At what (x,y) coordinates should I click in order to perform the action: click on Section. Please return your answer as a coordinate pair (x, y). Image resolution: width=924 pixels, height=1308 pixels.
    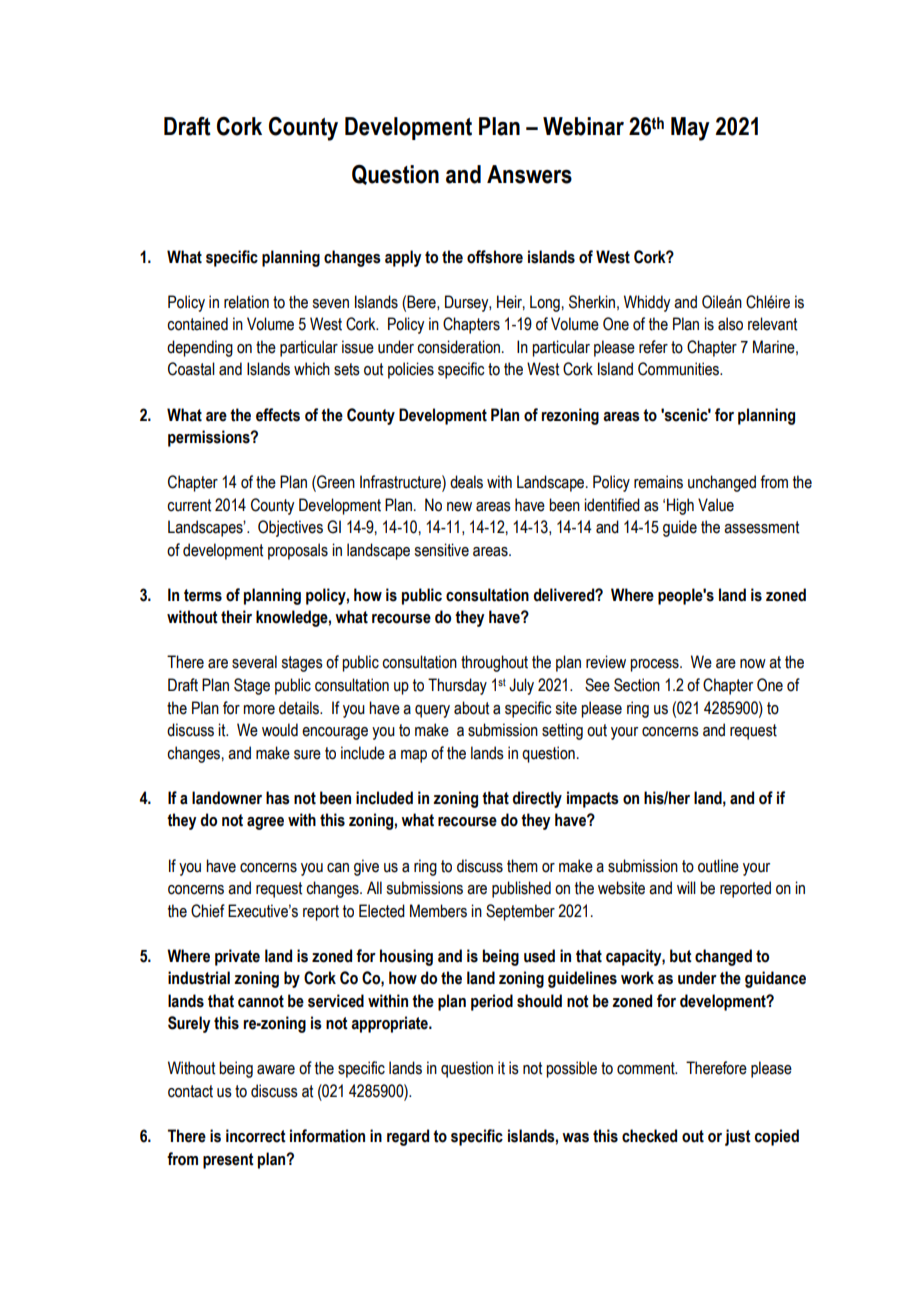
    Looking at the image, I should click on (637, 685).
